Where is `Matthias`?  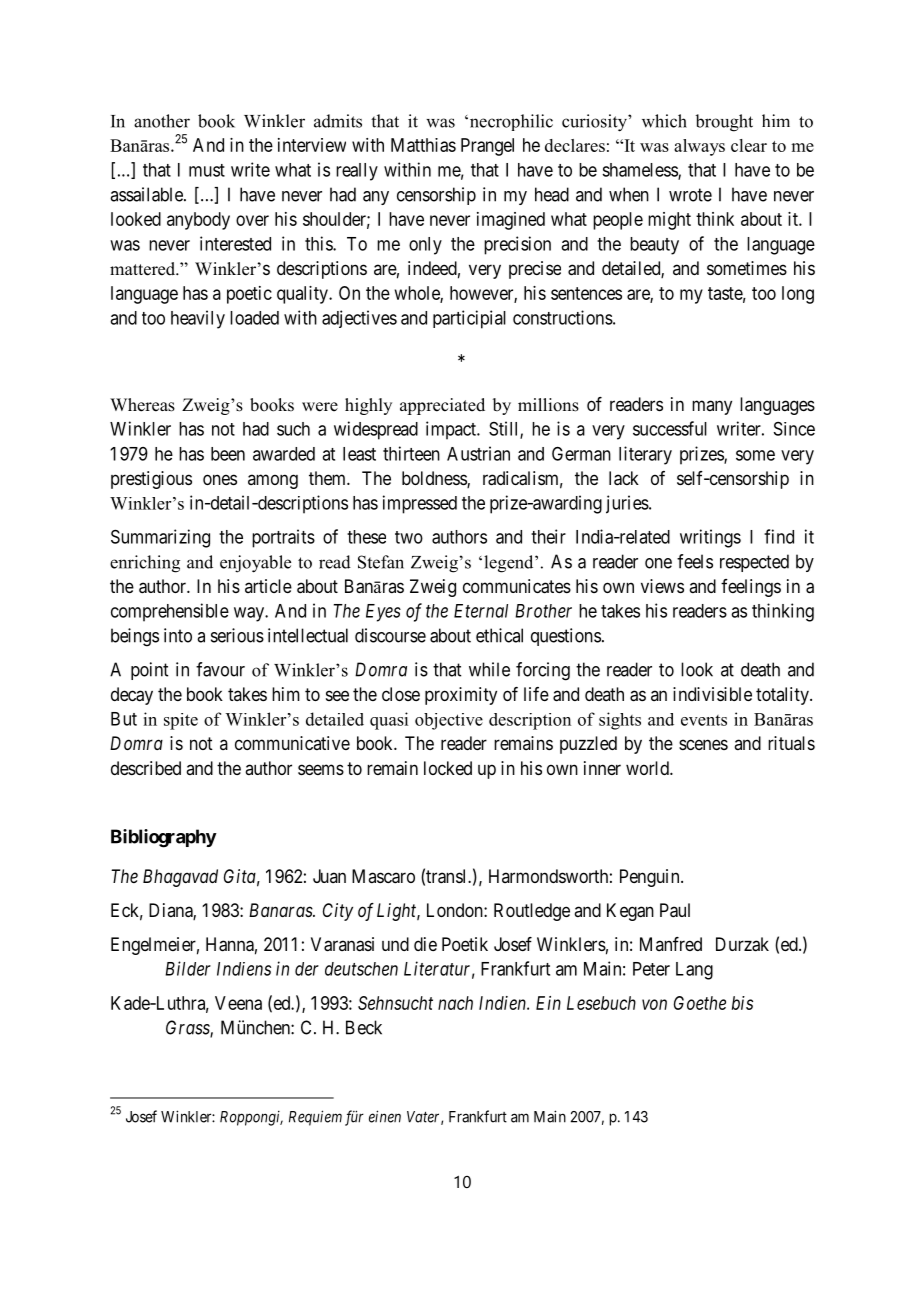 Matthias is located at coordinates (423, 145).
